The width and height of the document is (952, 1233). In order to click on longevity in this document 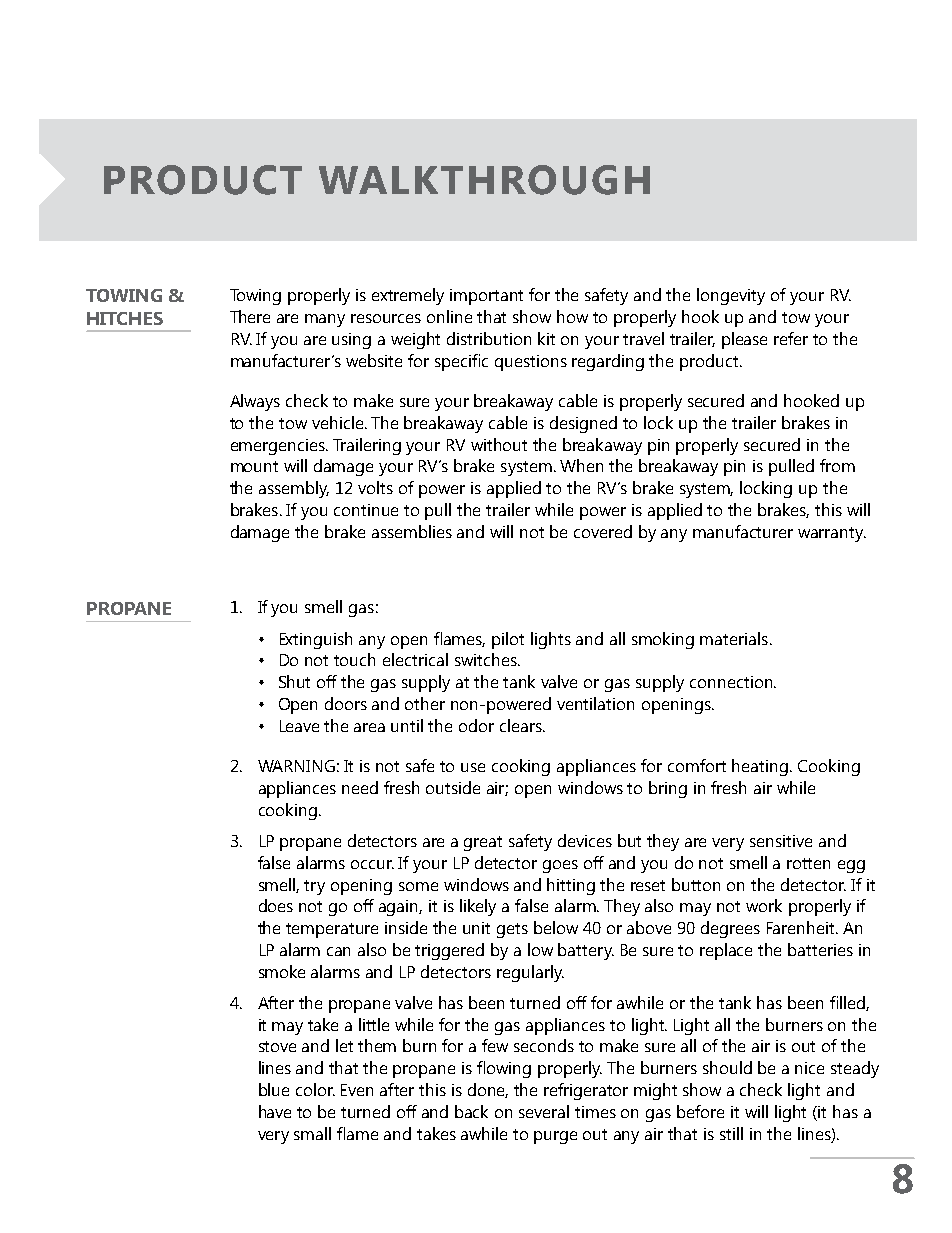, I will do `click(731, 296)`.
